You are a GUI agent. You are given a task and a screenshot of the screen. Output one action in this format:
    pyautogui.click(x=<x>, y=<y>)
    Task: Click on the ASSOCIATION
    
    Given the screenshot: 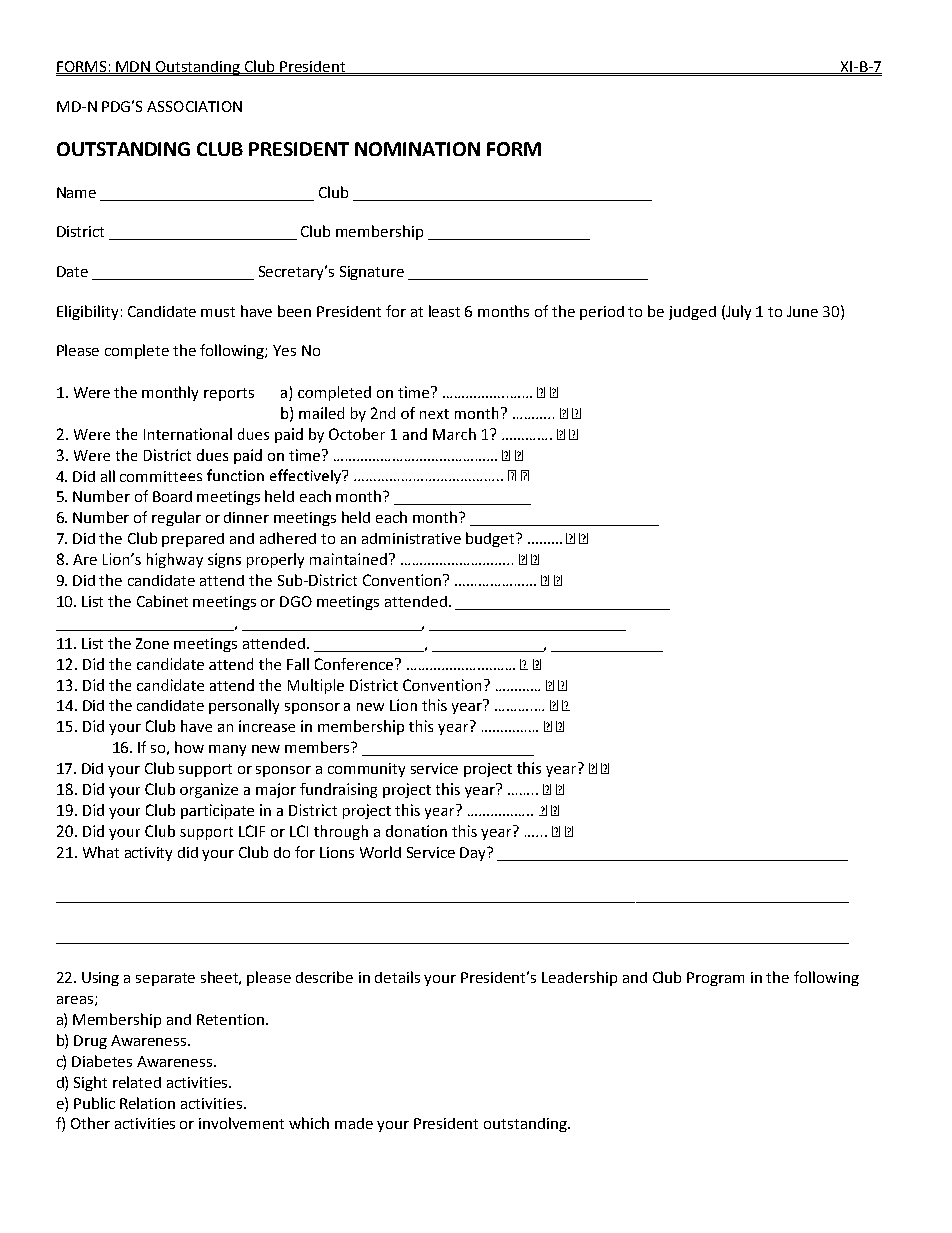 What is the action you would take?
    pyautogui.click(x=194, y=106)
